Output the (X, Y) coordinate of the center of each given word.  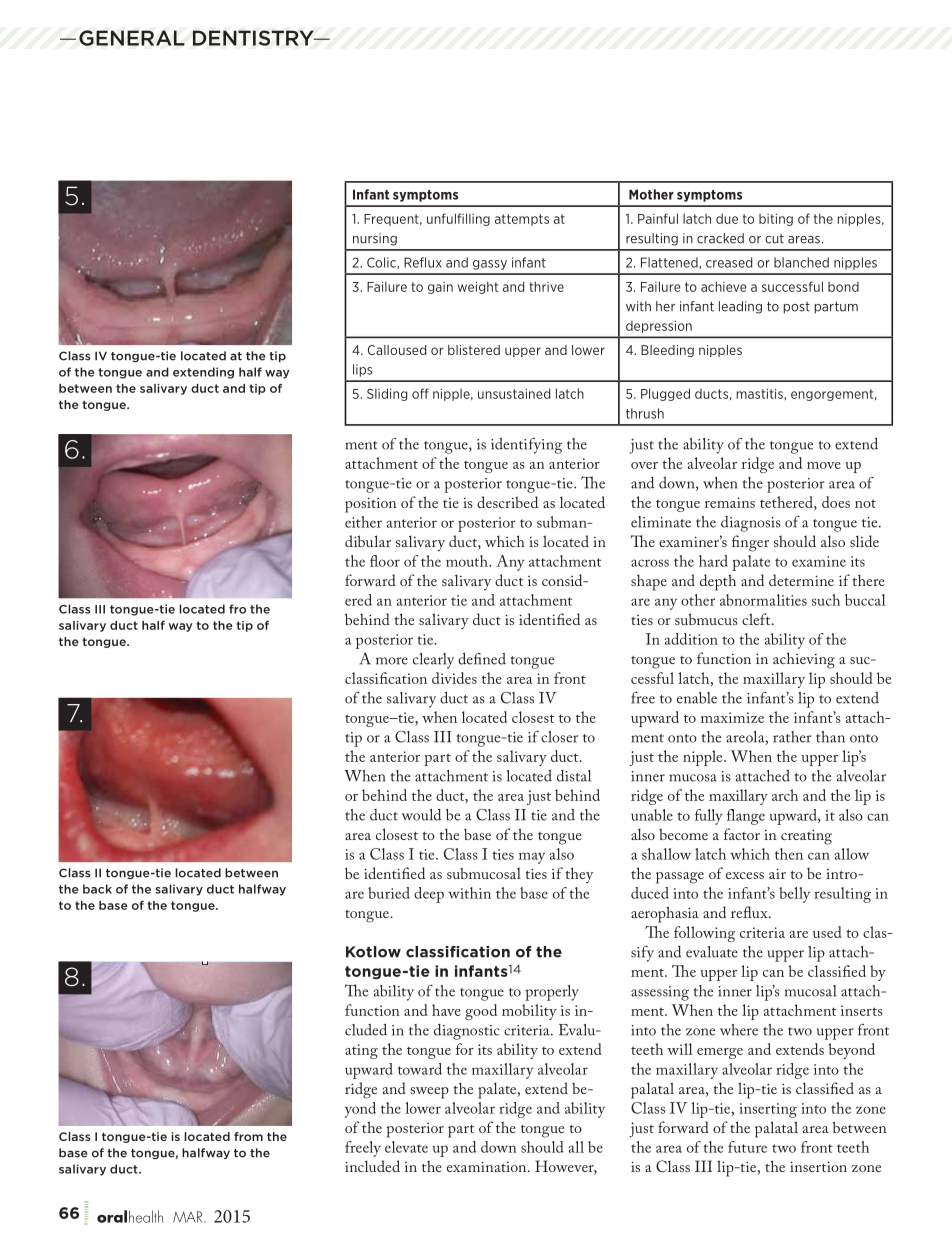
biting (776, 219)
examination (488, 1166)
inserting (768, 1110)
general (132, 38)
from (248, 1136)
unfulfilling (458, 219)
